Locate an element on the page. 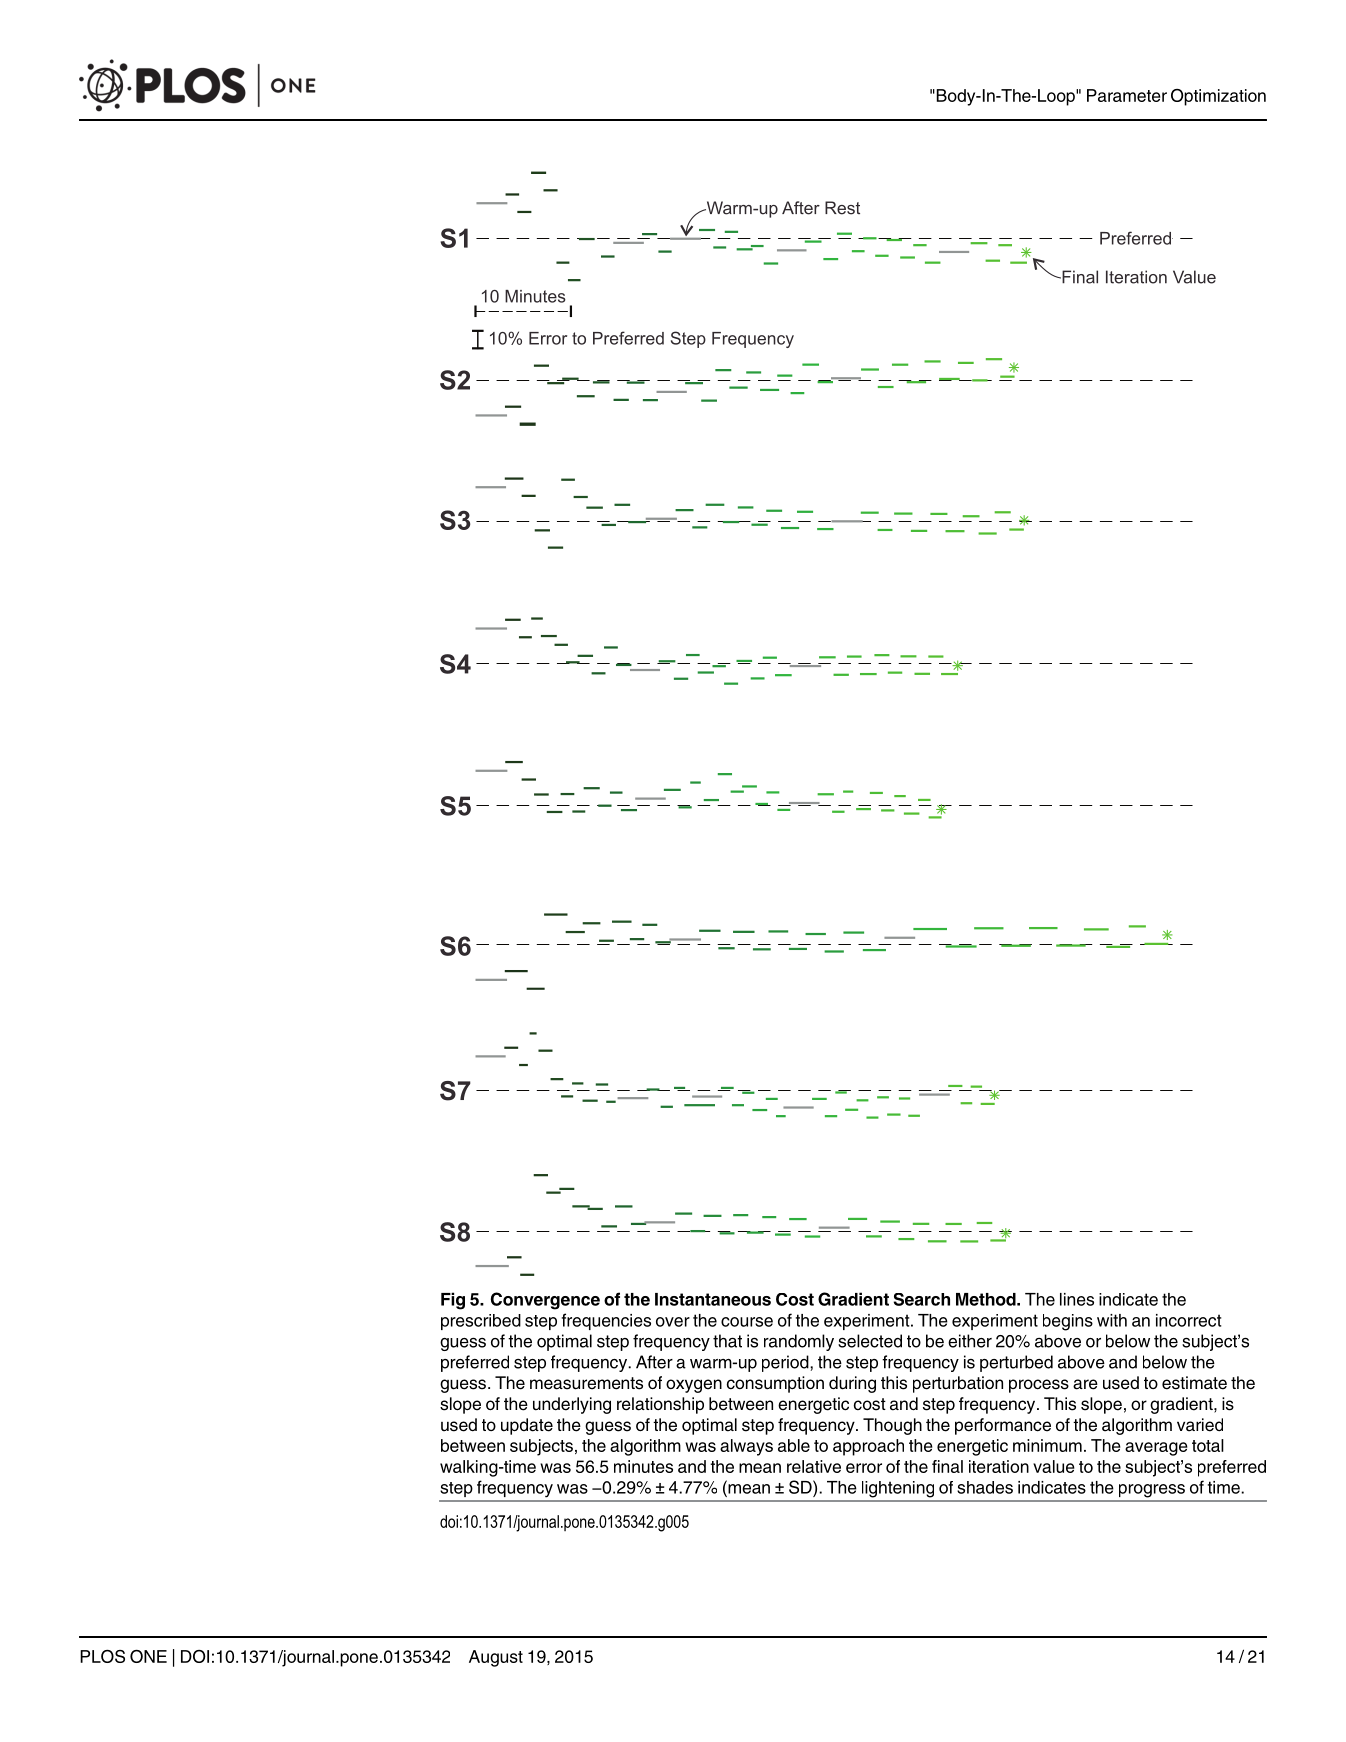 The width and height of the image is (1346, 1742). Search is located at coordinates (922, 1299).
